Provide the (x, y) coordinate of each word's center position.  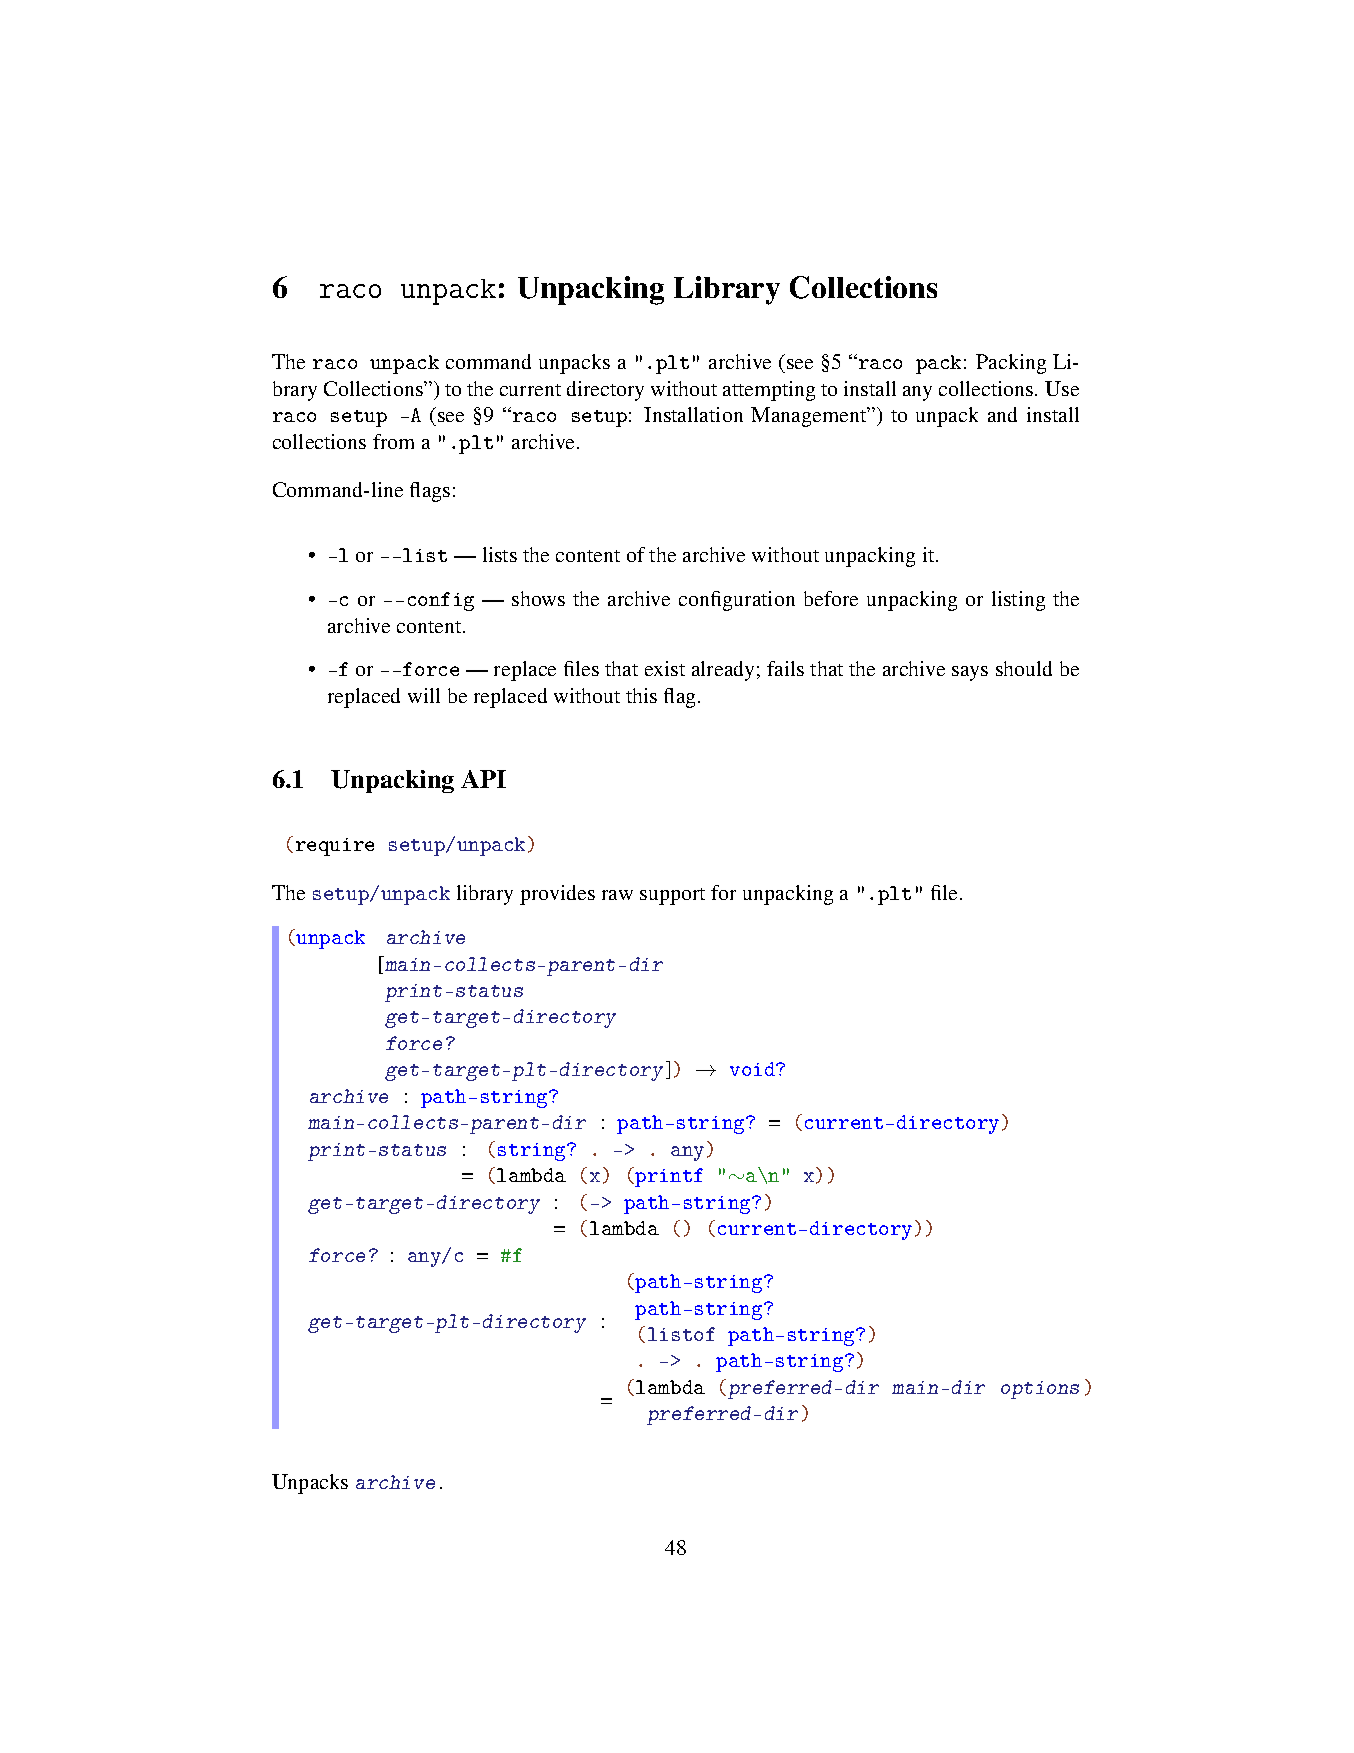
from (393, 441)
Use (1062, 388)
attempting (769, 391)
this (641, 695)
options (1040, 1390)
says (970, 673)
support (672, 896)
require (335, 847)
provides (557, 895)
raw (617, 895)
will (424, 695)
